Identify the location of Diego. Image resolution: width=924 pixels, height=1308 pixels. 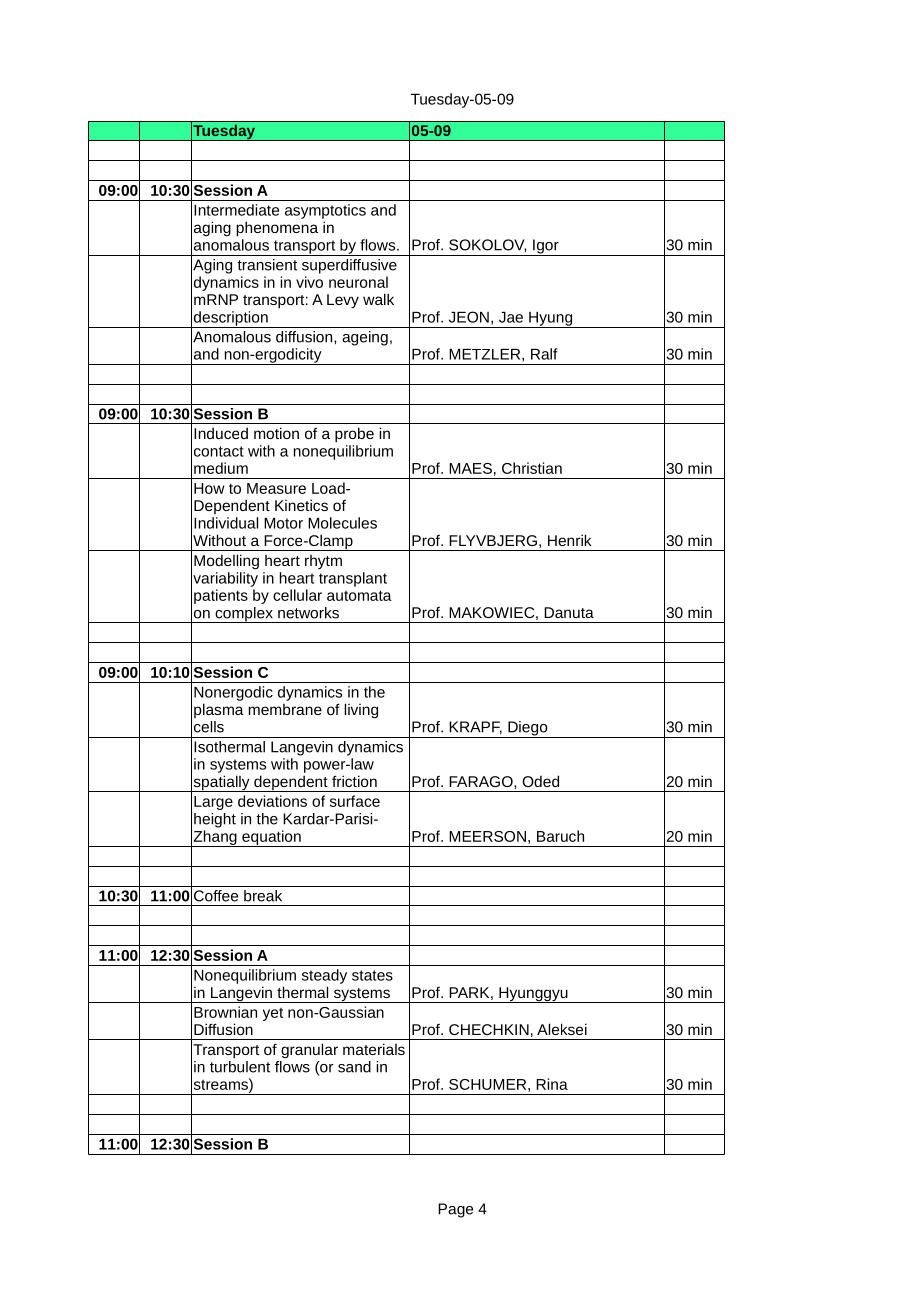
(528, 729).
